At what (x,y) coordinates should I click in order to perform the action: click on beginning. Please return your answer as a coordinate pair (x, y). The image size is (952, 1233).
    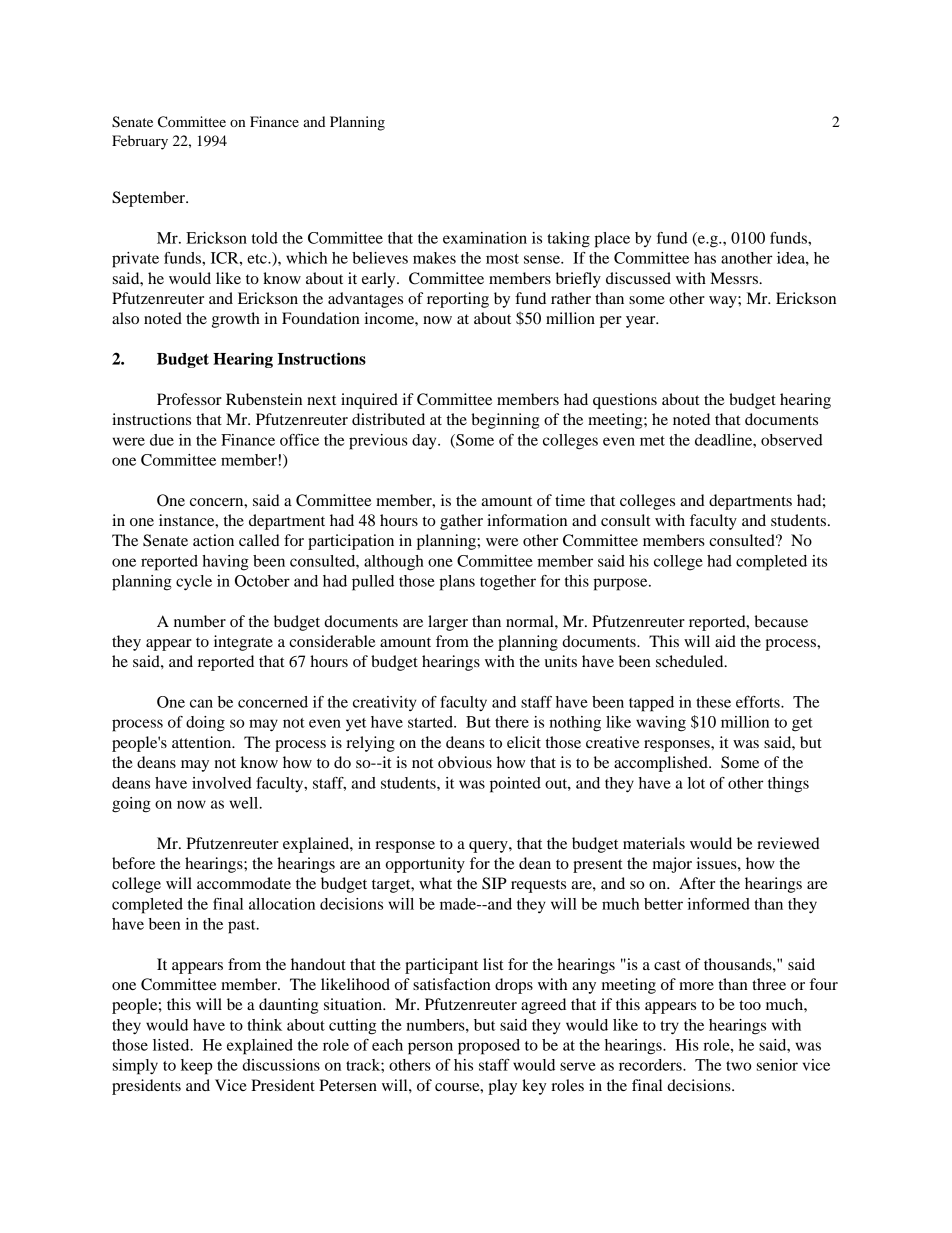
    Looking at the image, I should click on (505, 421).
